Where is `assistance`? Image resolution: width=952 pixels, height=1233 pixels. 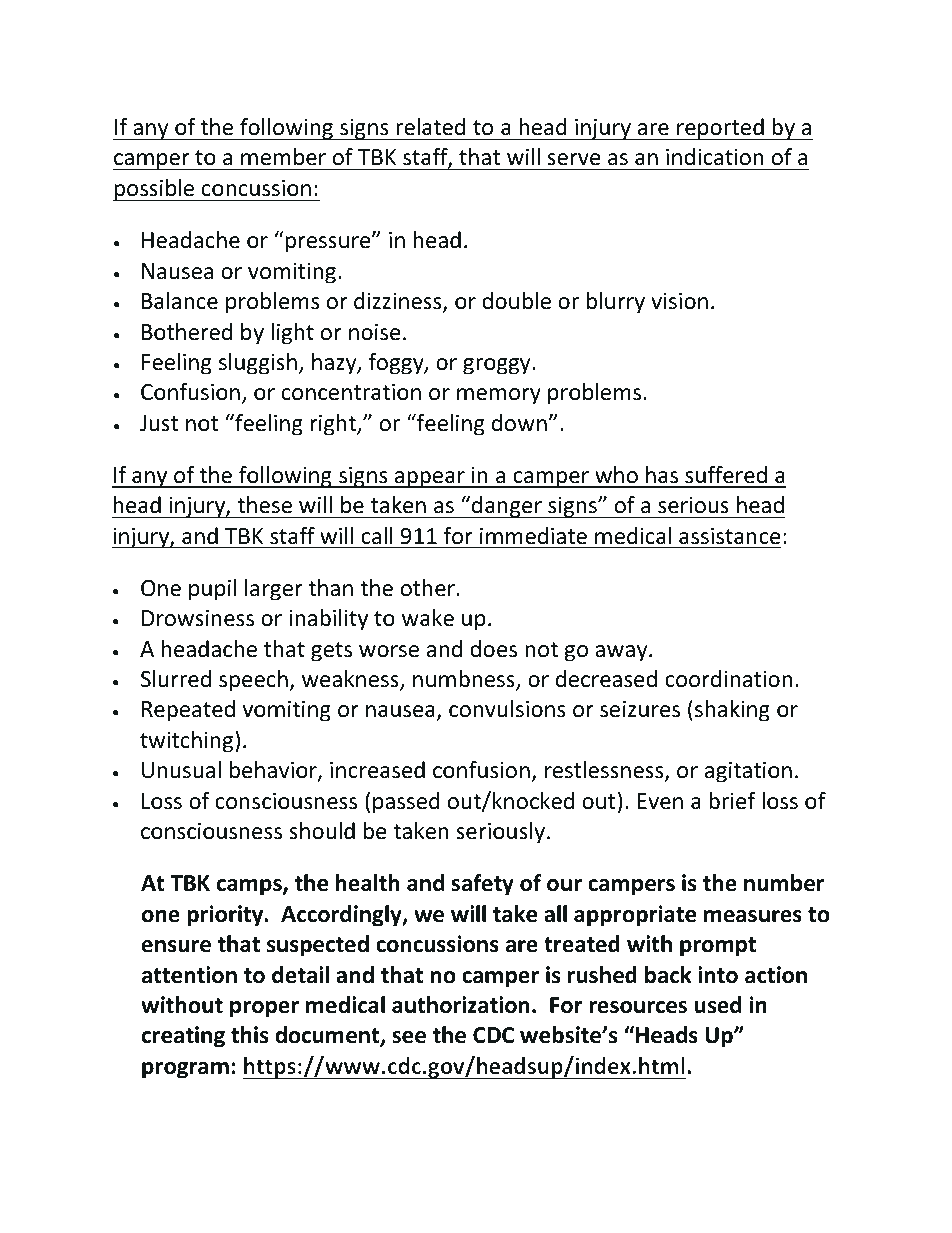
assistance is located at coordinates (730, 536).
